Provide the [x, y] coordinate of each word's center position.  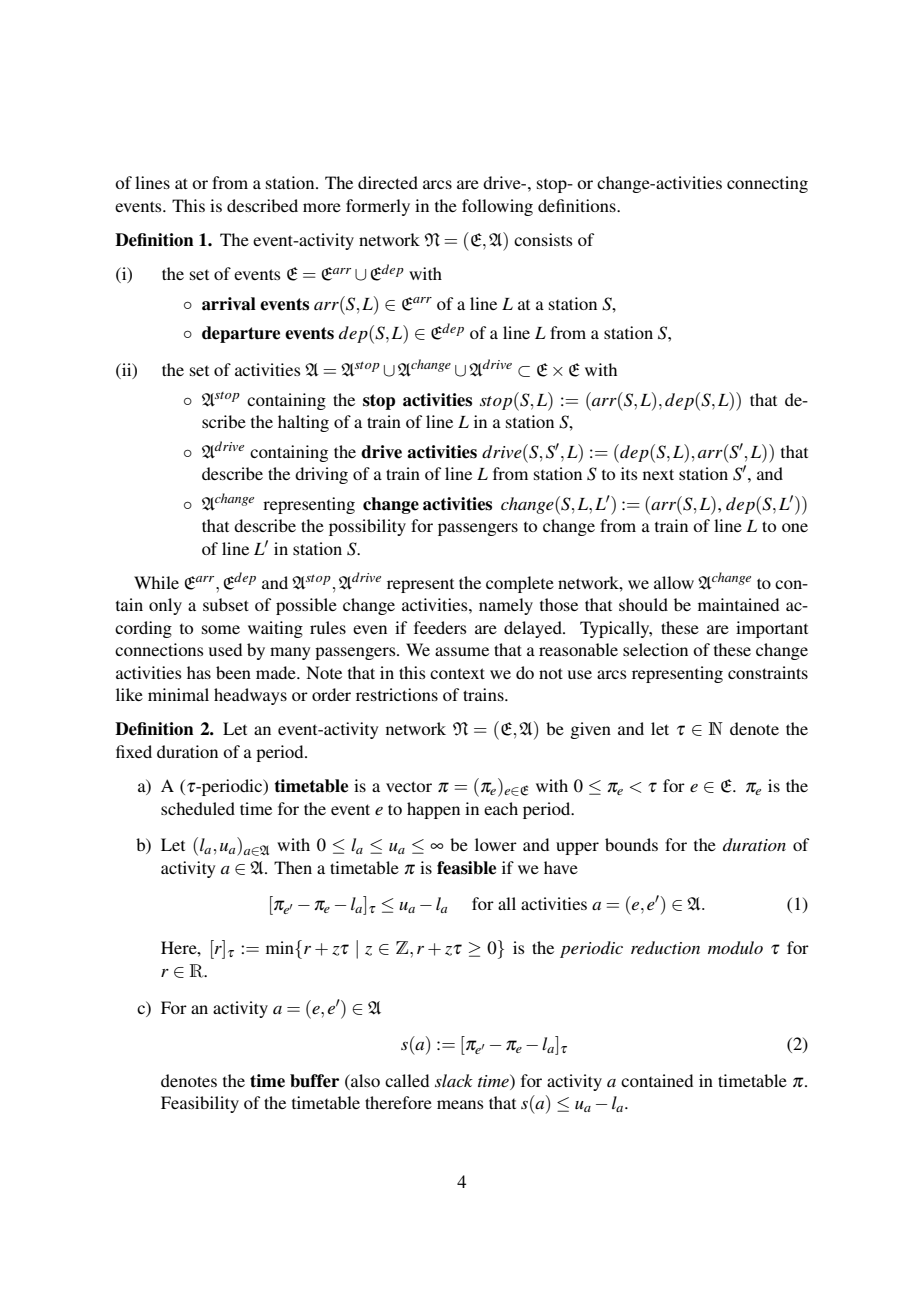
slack [454, 1080]
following [497, 207]
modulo [735, 947]
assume [462, 651]
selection [655, 649]
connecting [767, 184]
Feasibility [200, 1104]
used [225, 649]
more [322, 207]
